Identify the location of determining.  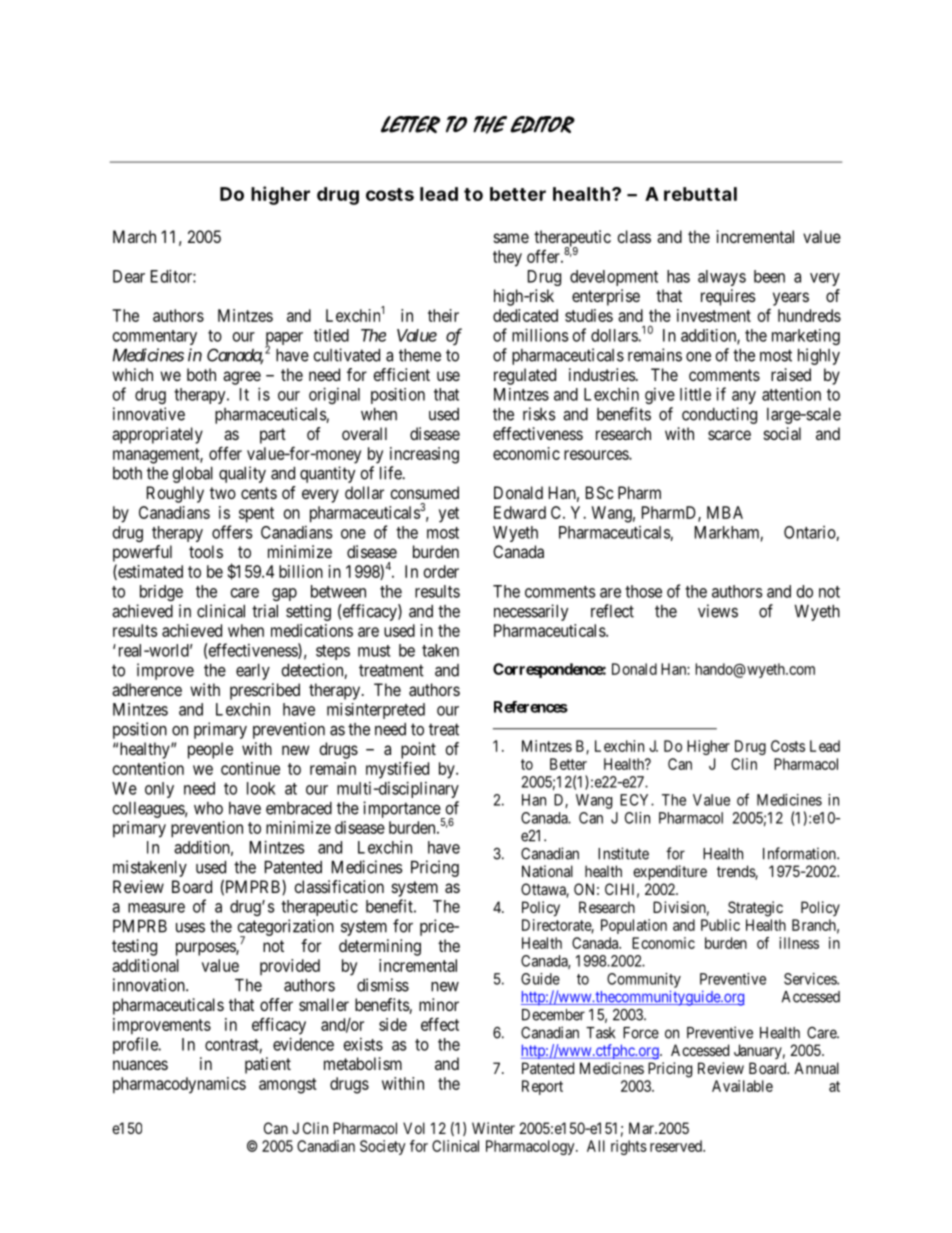
(380, 947).
